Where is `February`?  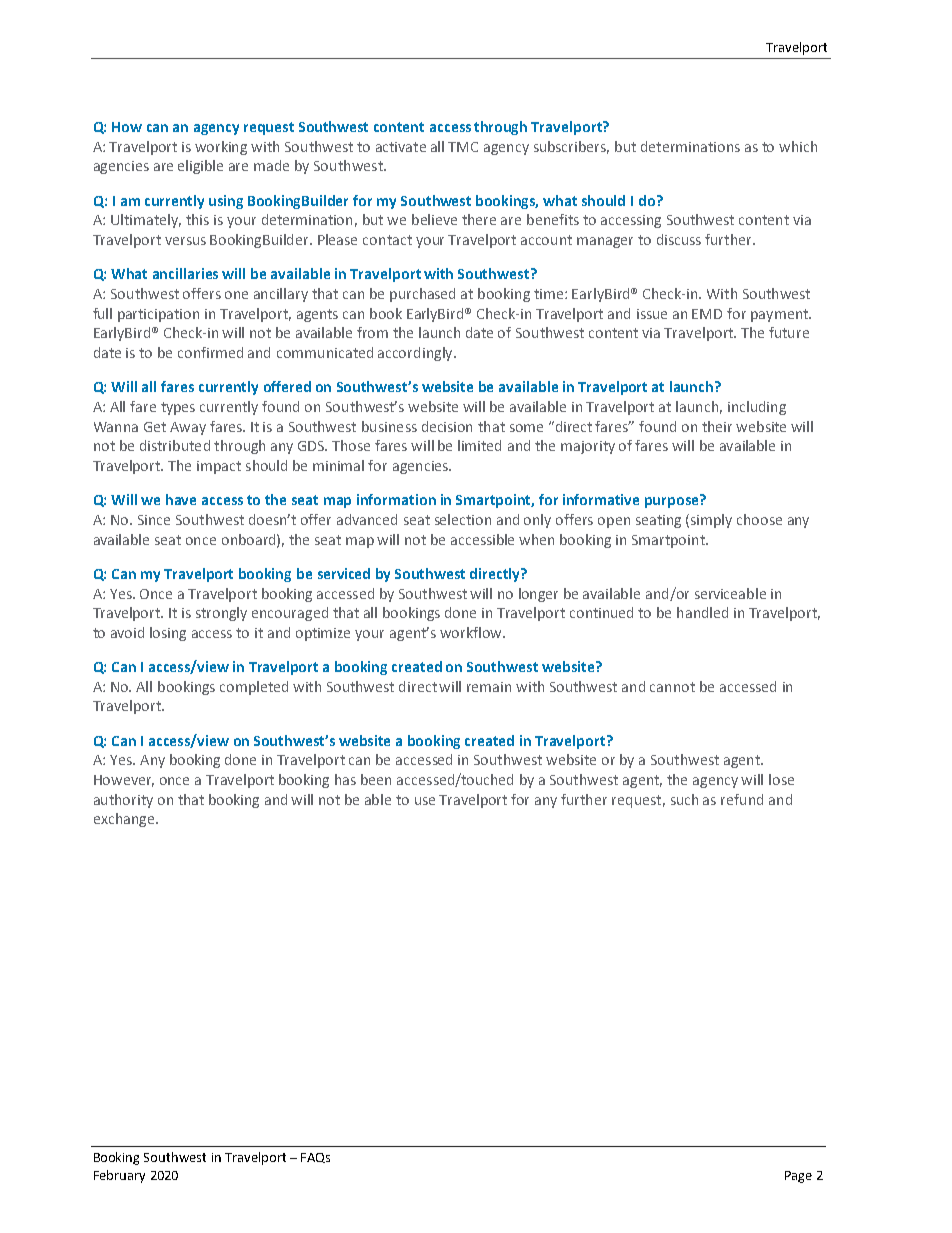
February is located at coordinates (119, 1176).
